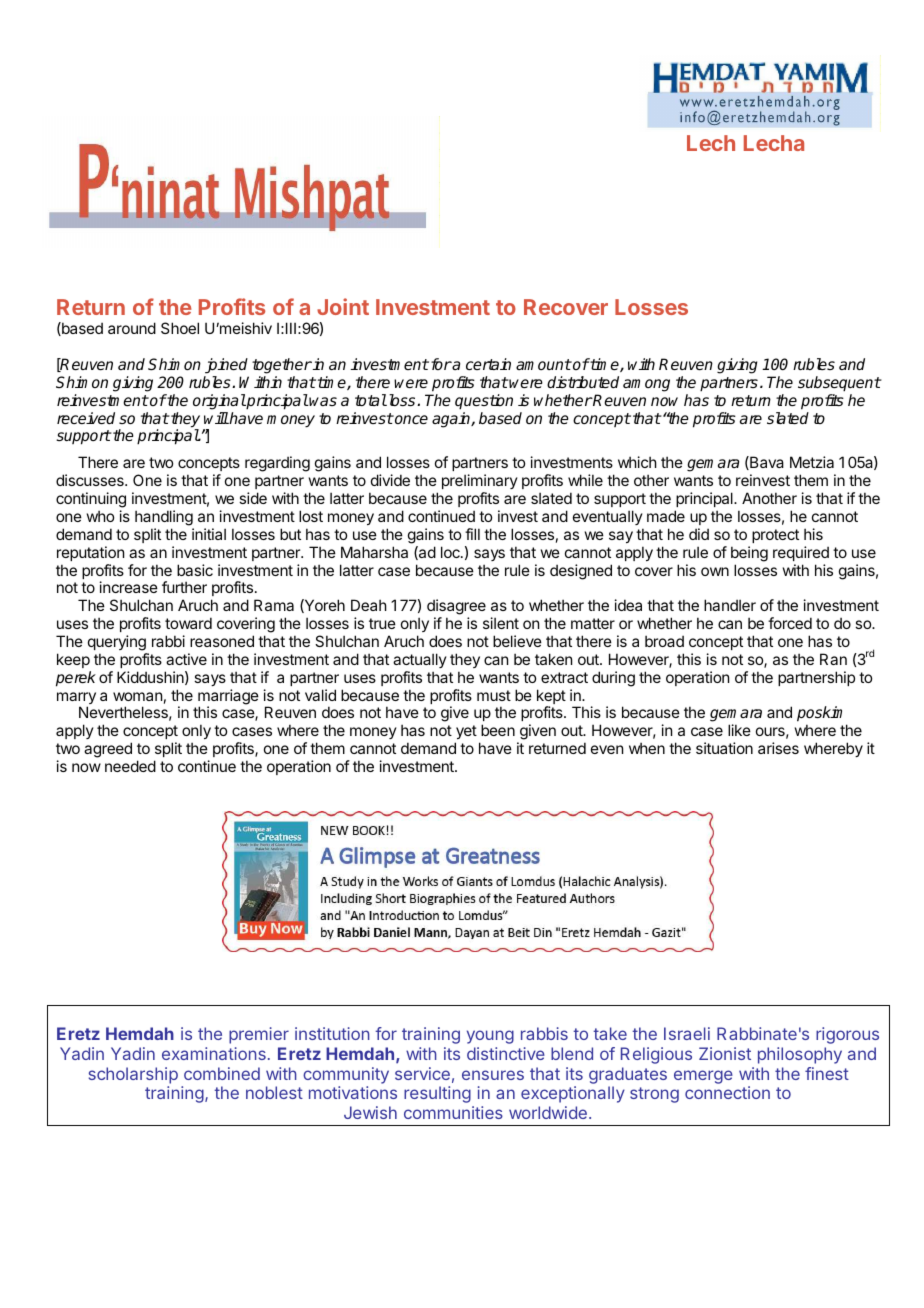  What do you see at coordinates (133, 1075) in the document?
I see `scholarship` at bounding box center [133, 1075].
